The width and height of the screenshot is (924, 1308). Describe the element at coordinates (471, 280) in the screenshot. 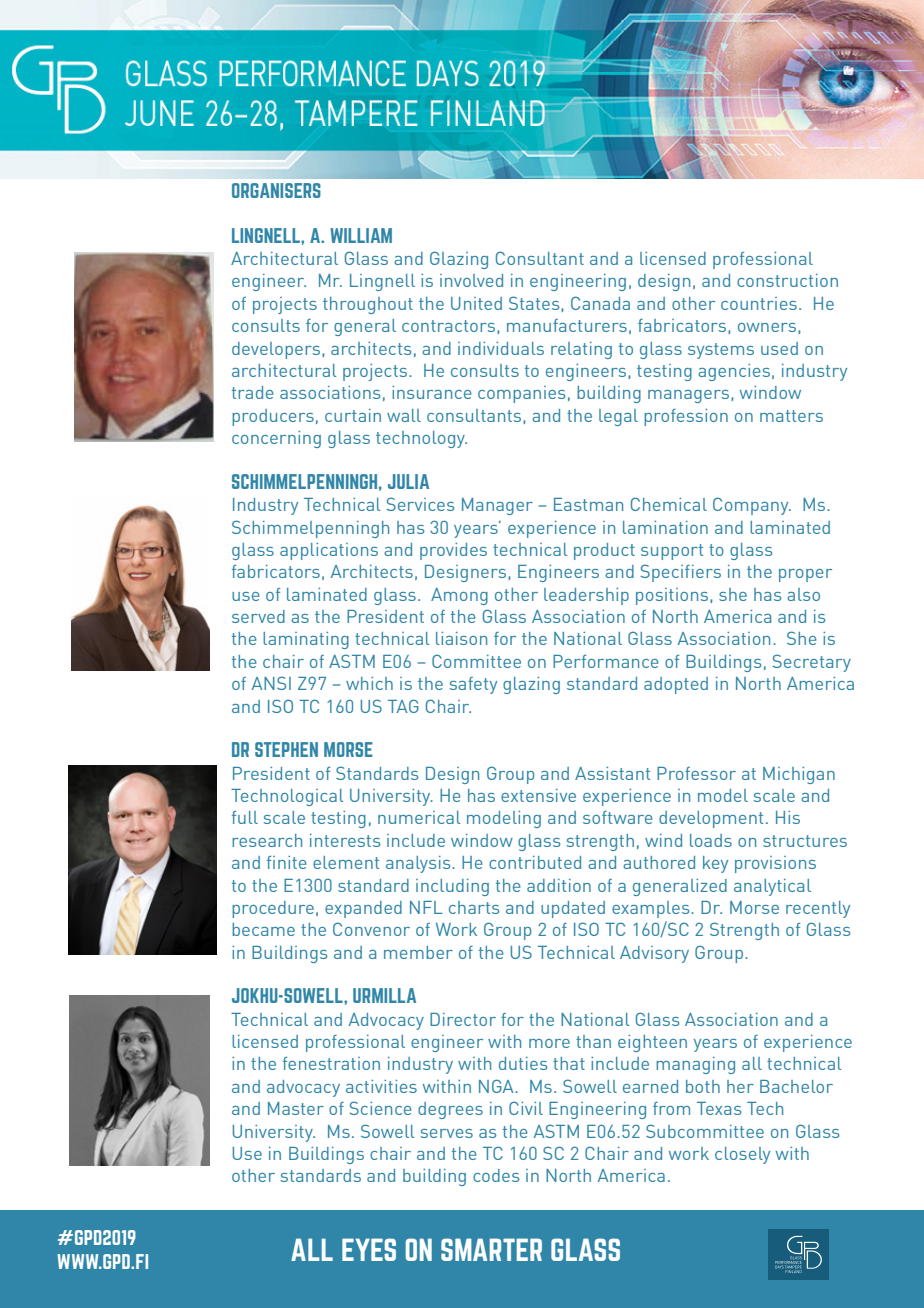

I see `involved` at that location.
